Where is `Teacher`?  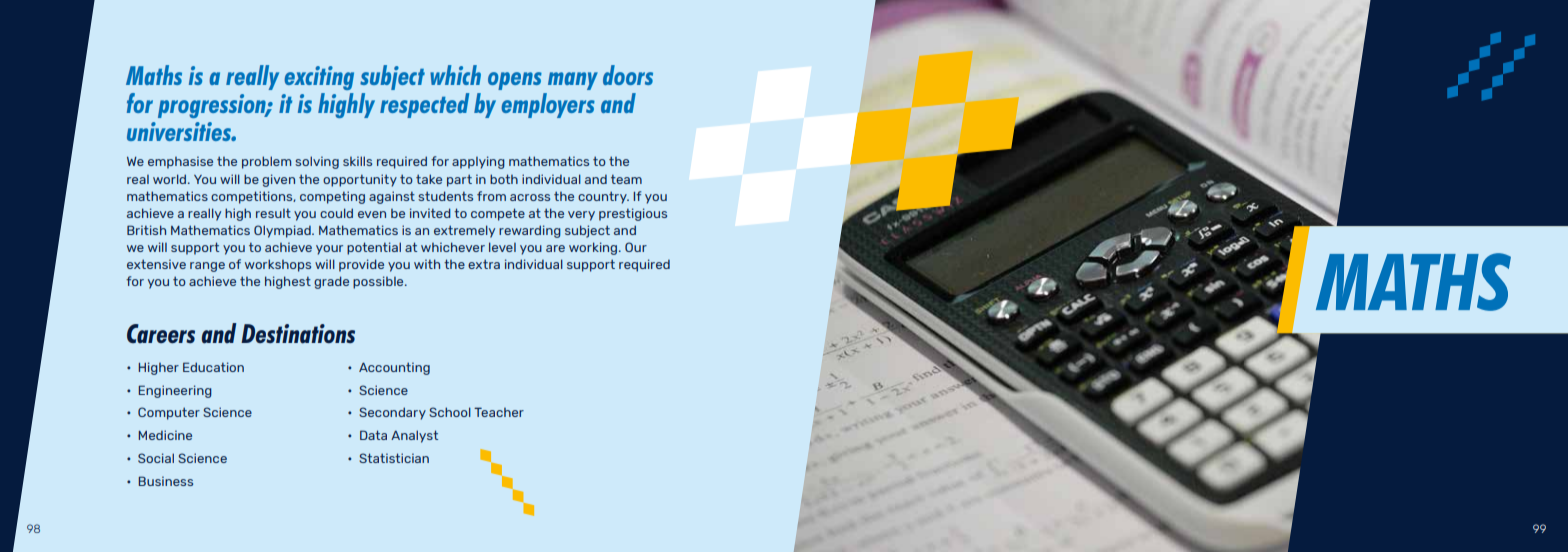 Teacher is located at coordinates (499, 412).
